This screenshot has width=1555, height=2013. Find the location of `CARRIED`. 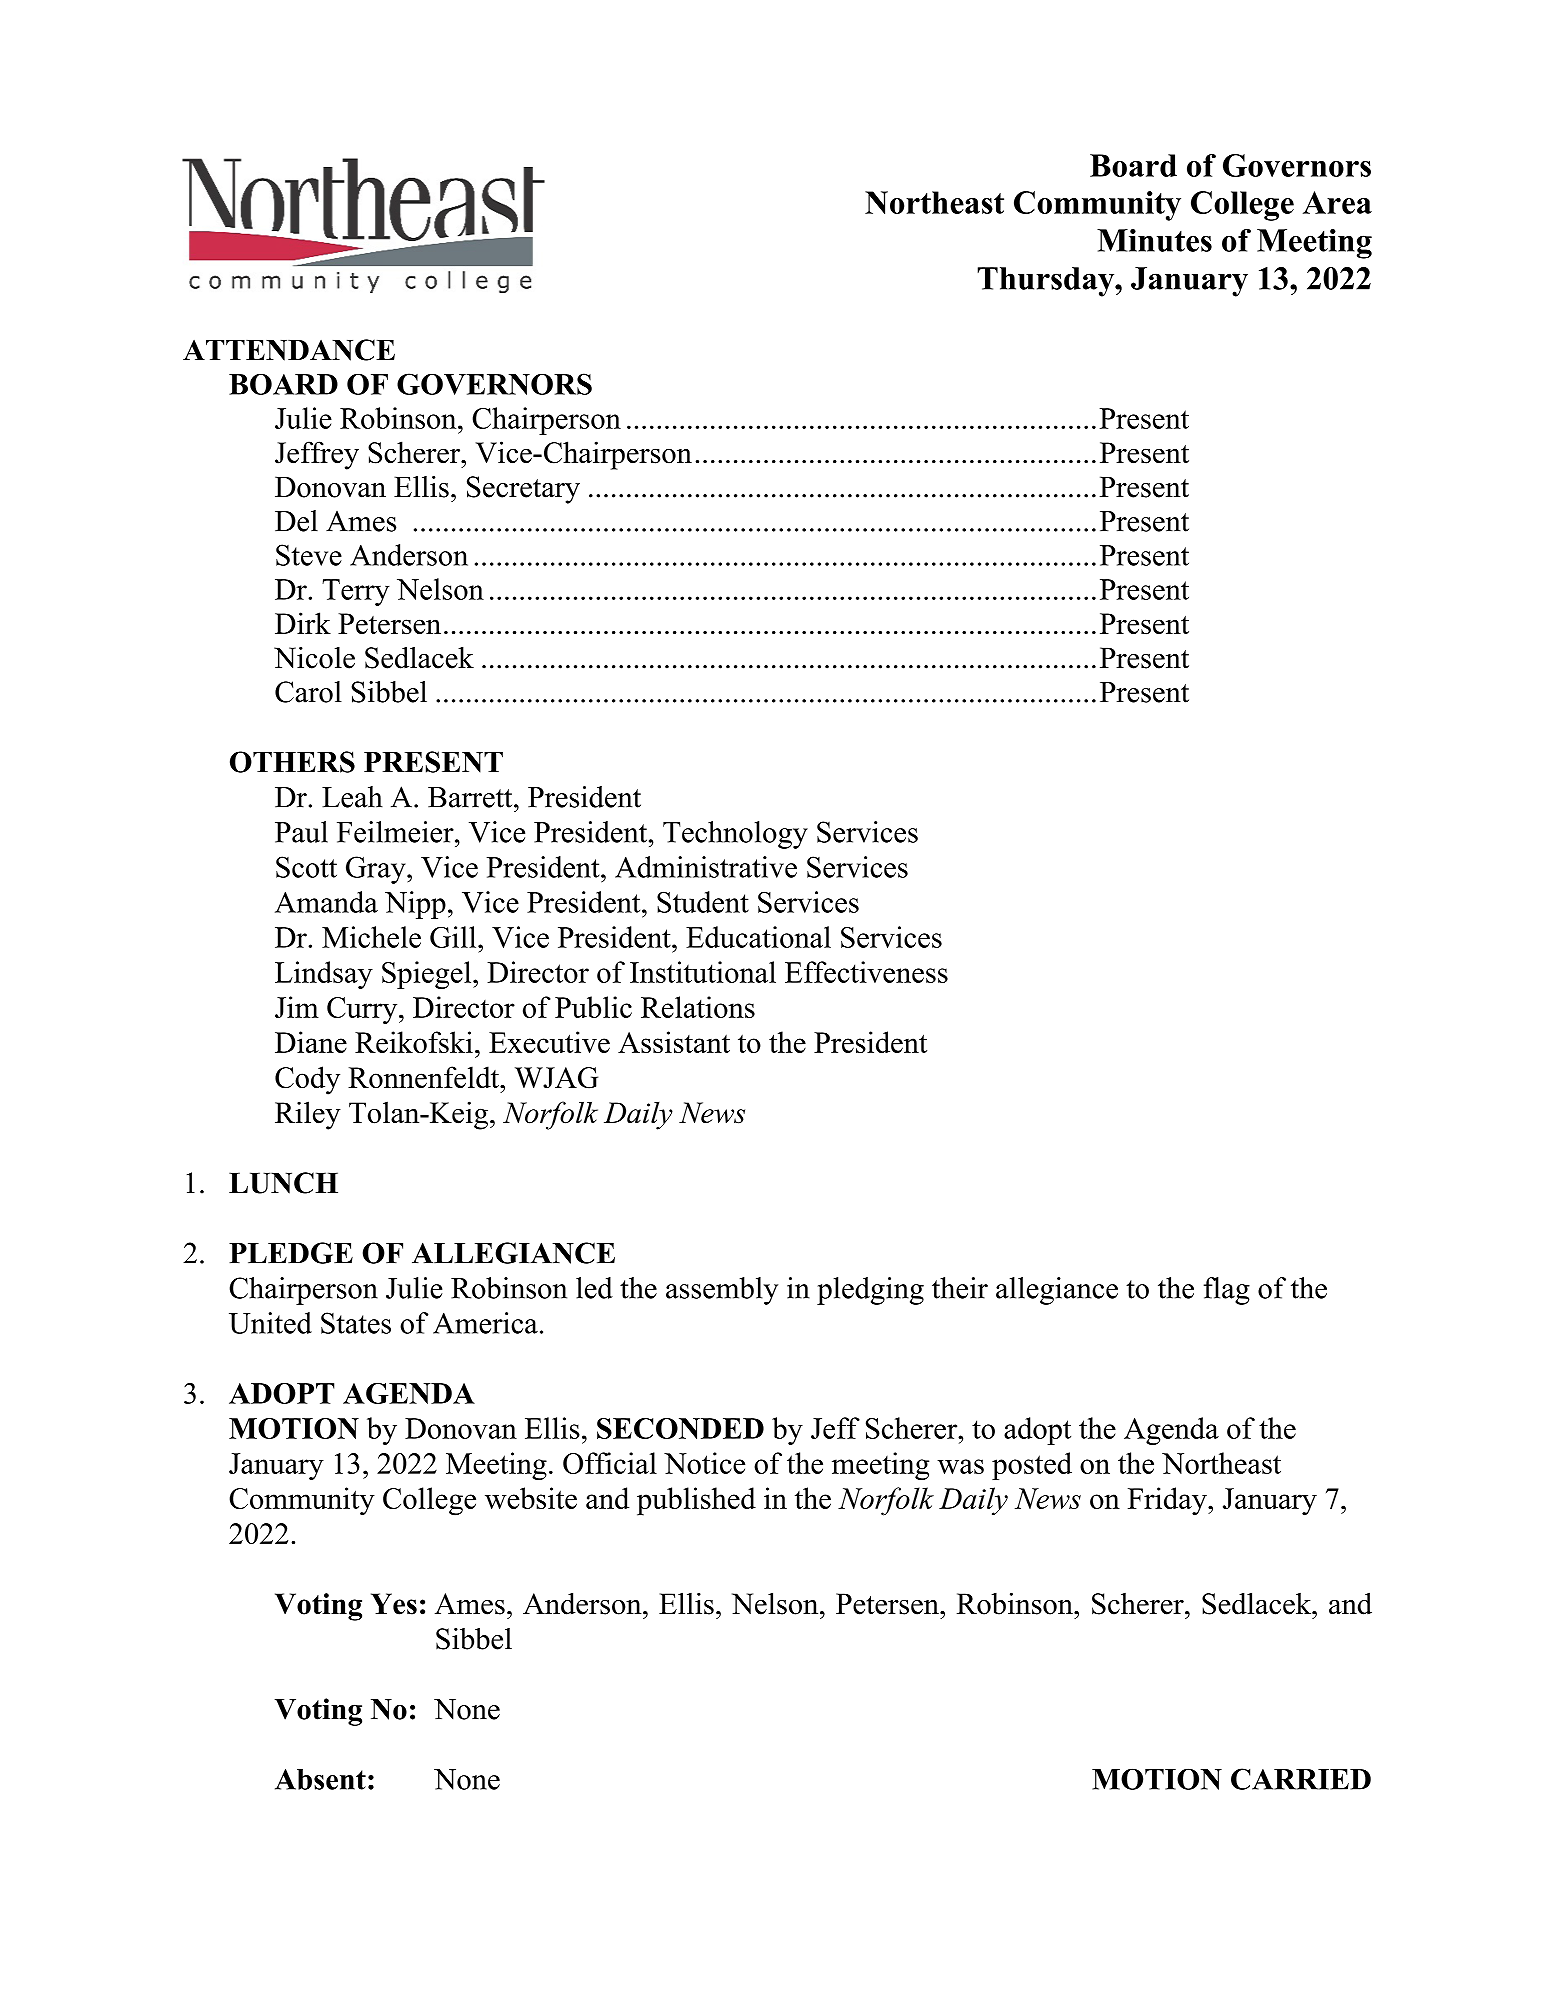

CARRIED is located at coordinates (1301, 1779).
